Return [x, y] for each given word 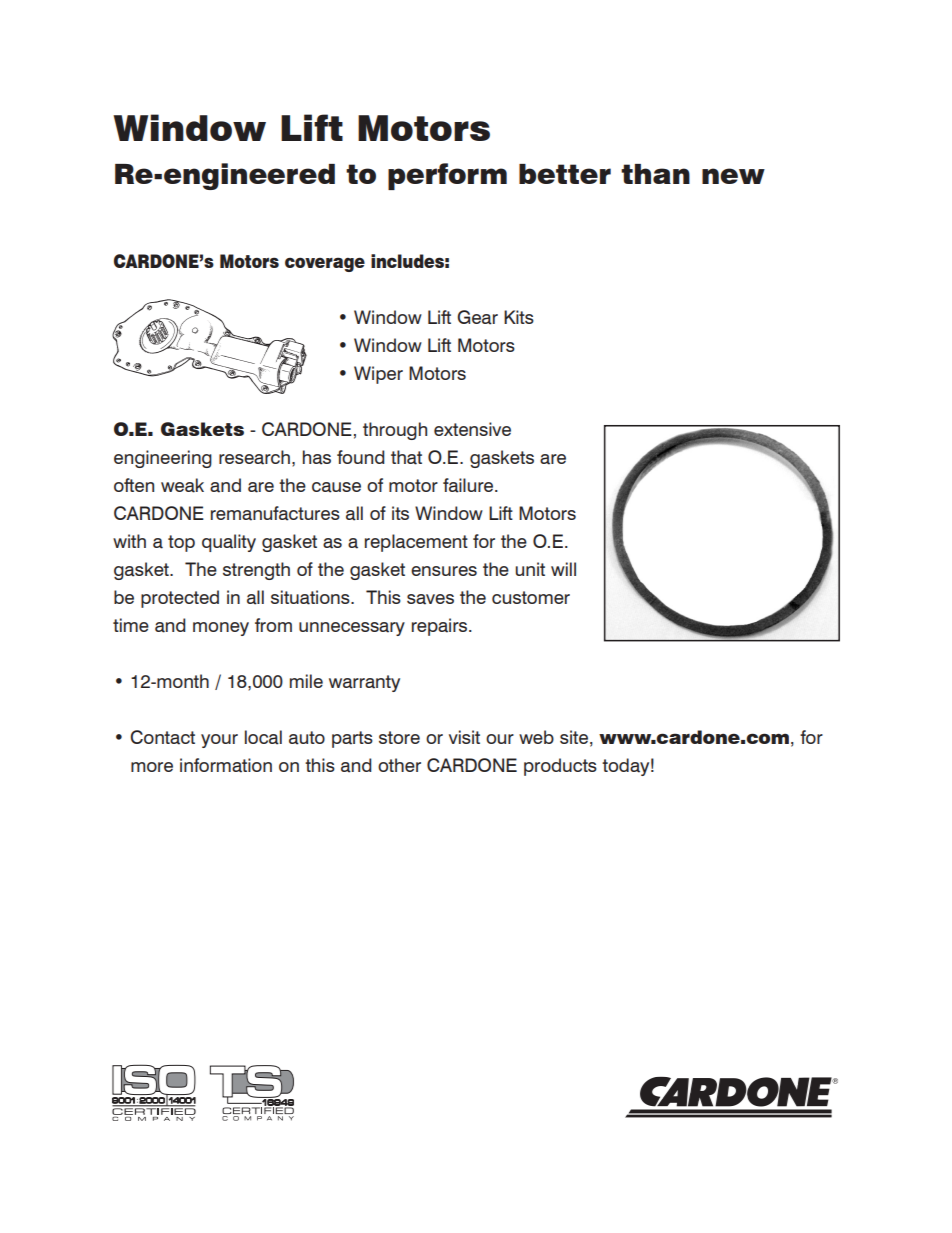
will [563, 569]
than [655, 174]
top [181, 543]
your [219, 741]
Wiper [378, 375]
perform [447, 176]
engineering [163, 459]
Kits [519, 317]
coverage [325, 264]
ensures [444, 571]
